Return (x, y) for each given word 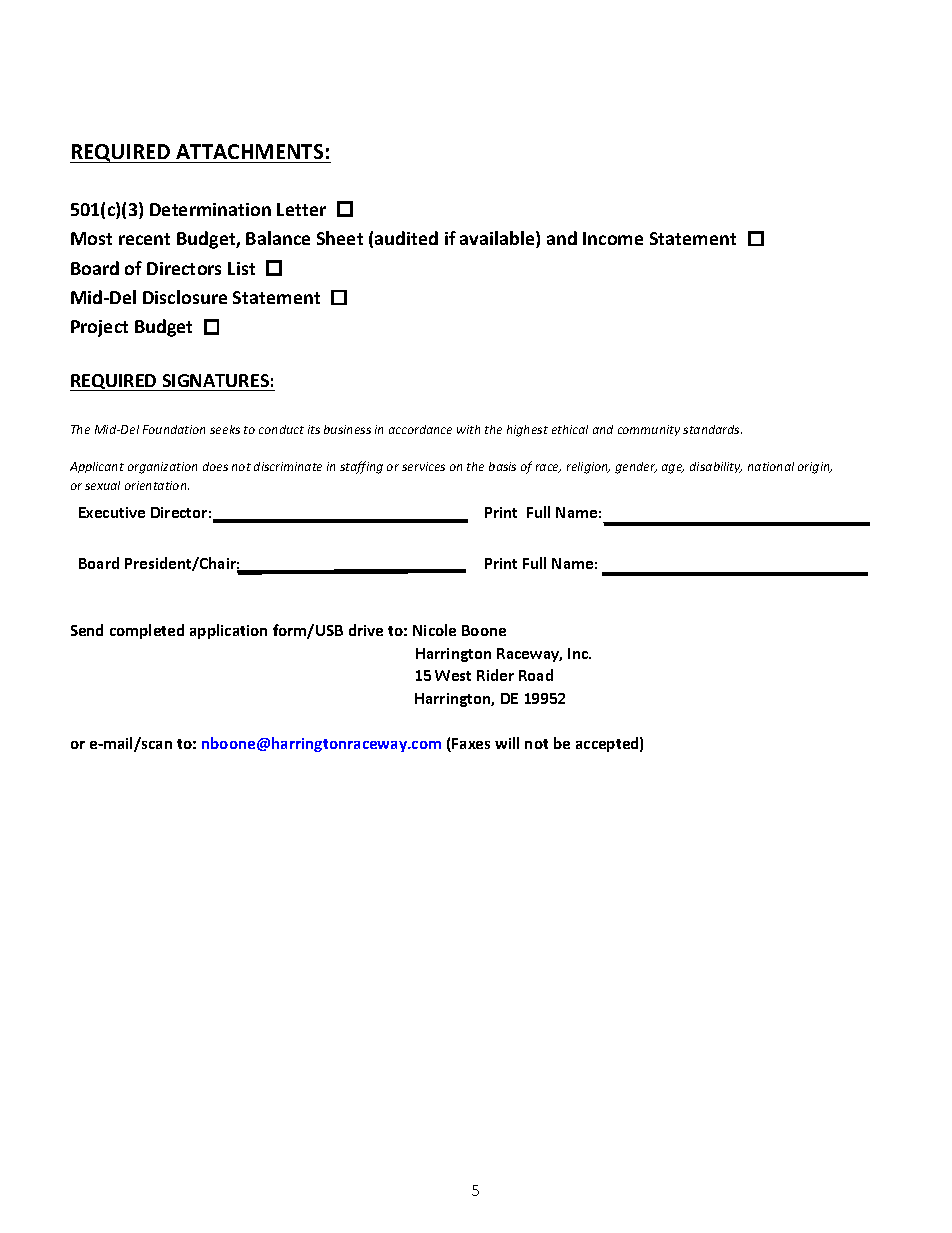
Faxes (470, 745)
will (507, 743)
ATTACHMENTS (249, 151)
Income (613, 238)
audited (406, 238)
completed (147, 631)
